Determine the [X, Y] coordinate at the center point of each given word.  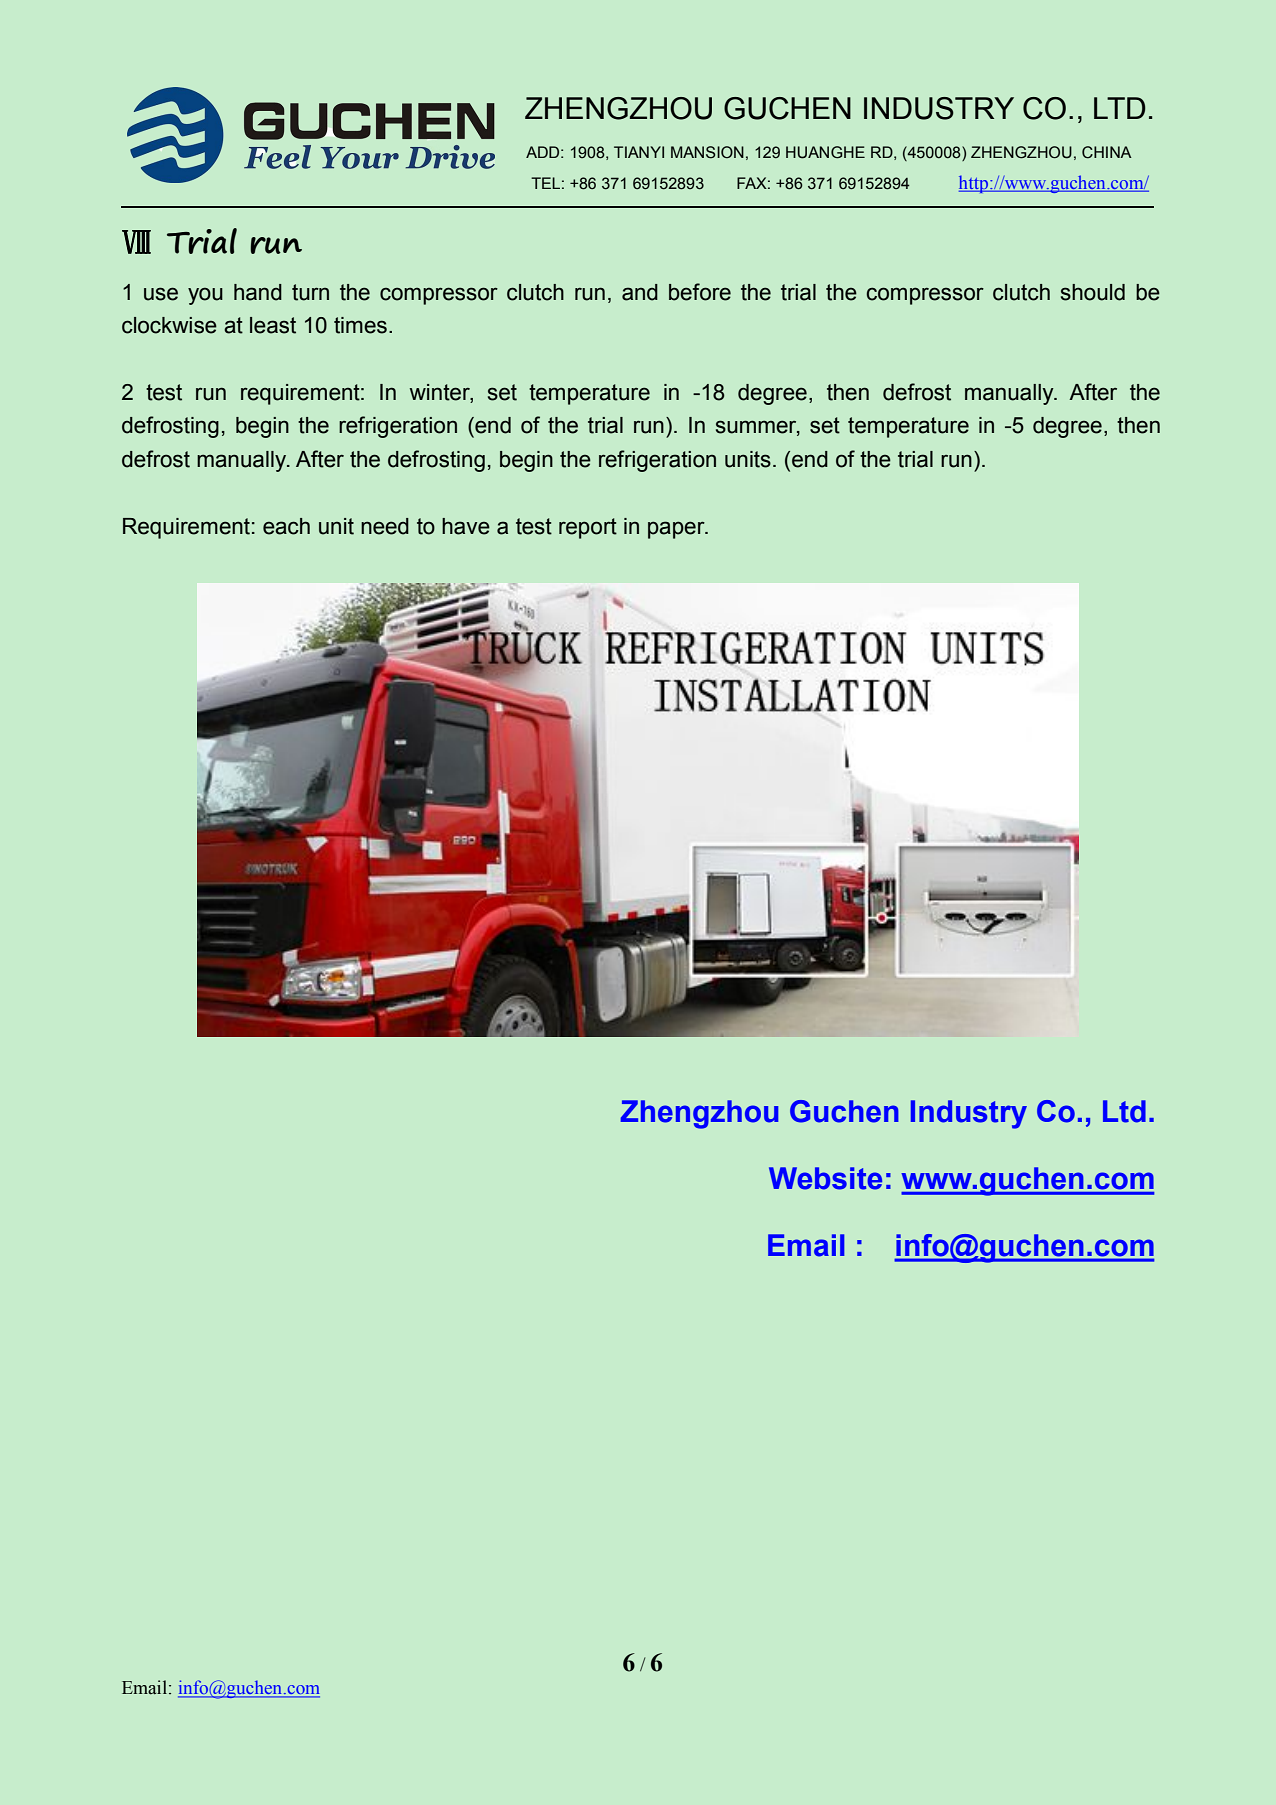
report [588, 528]
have [466, 526]
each [286, 526]
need [385, 526]
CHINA [1107, 152]
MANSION [707, 152]
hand [258, 292]
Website [825, 1178]
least [273, 325]
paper [677, 530]
